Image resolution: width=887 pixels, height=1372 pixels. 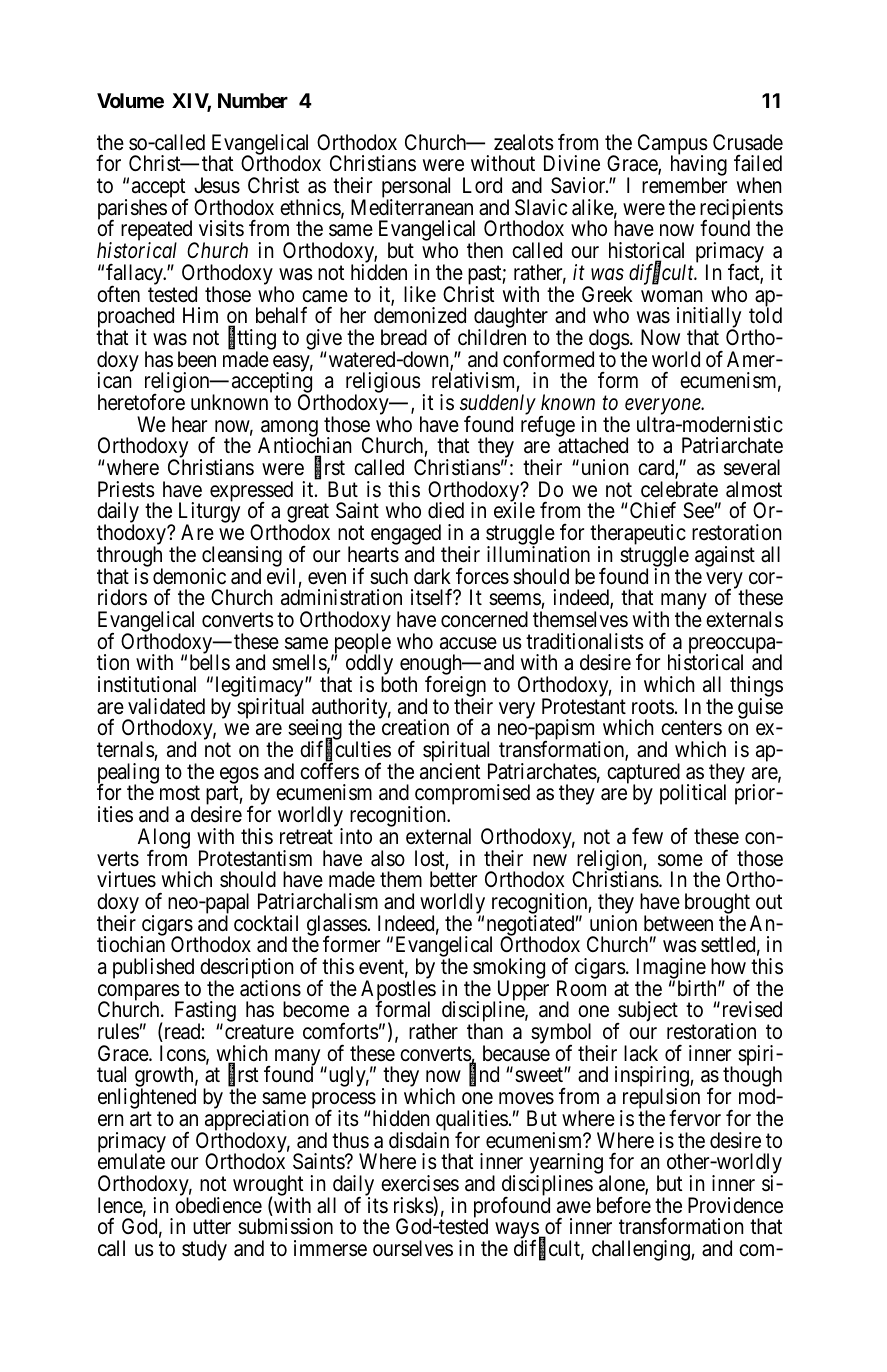 What do you see at coordinates (212, 1227) in the image?
I see `utter` at bounding box center [212, 1227].
